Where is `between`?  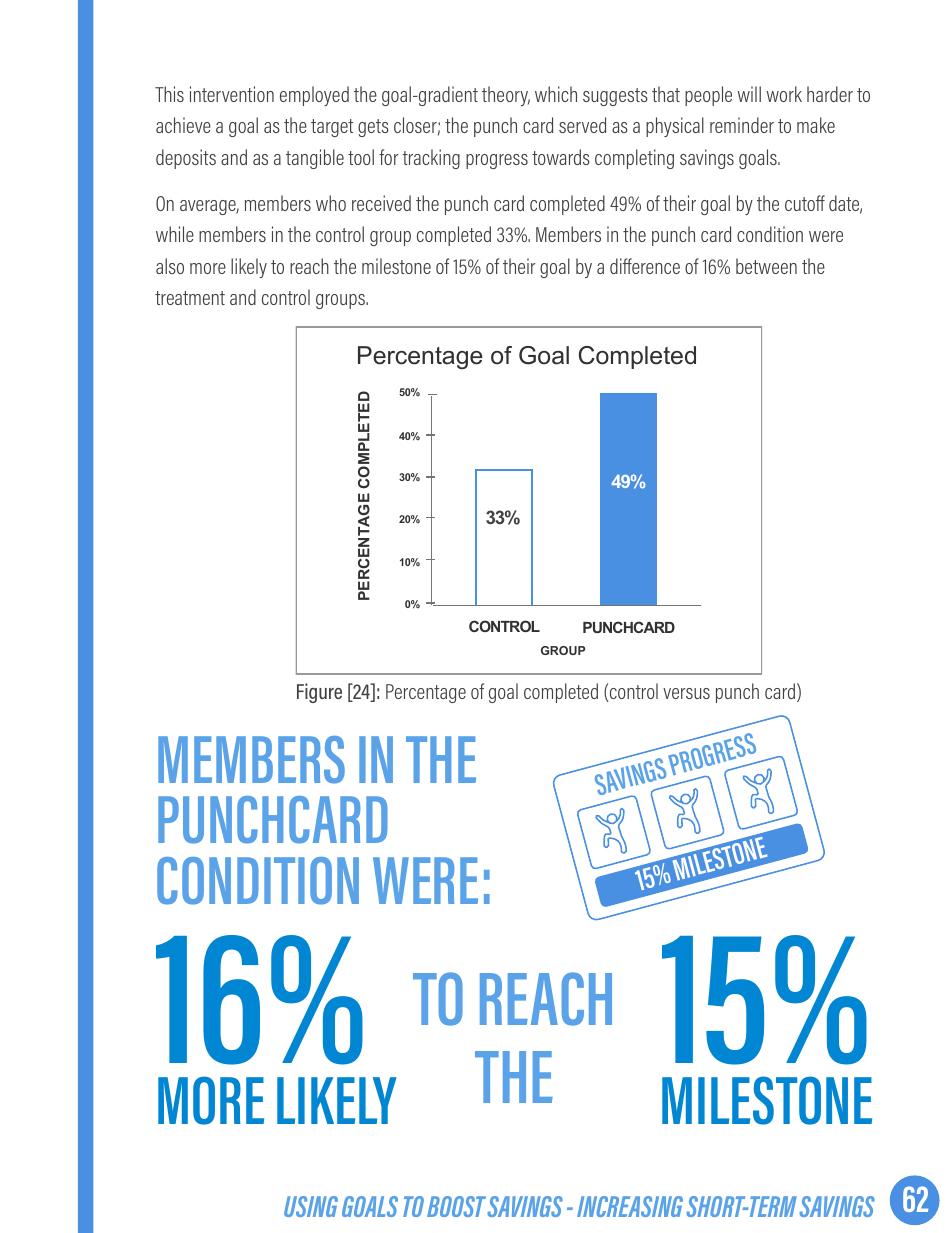
between is located at coordinates (766, 266).
